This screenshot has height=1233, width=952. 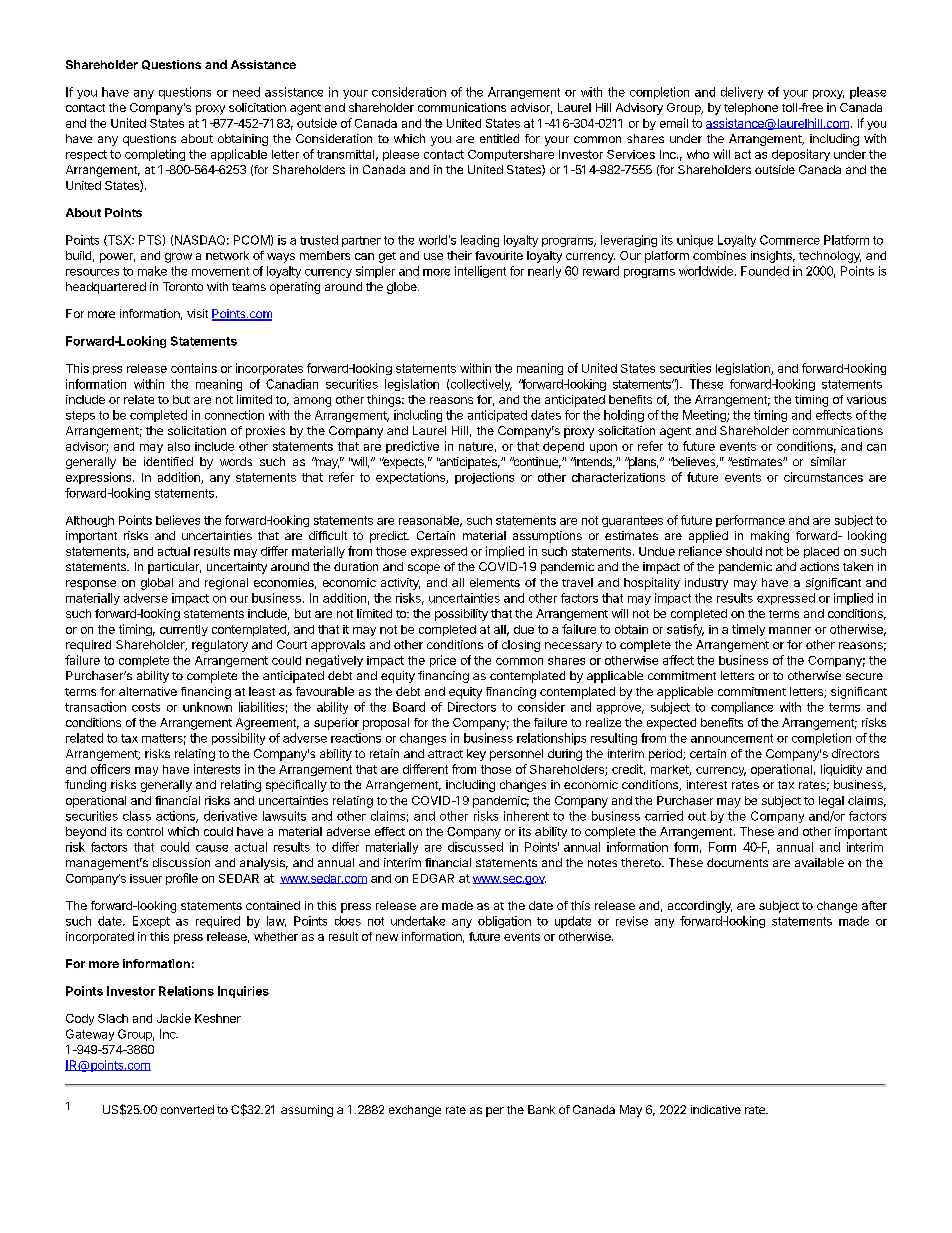 I want to click on elements, so click(x=495, y=582).
